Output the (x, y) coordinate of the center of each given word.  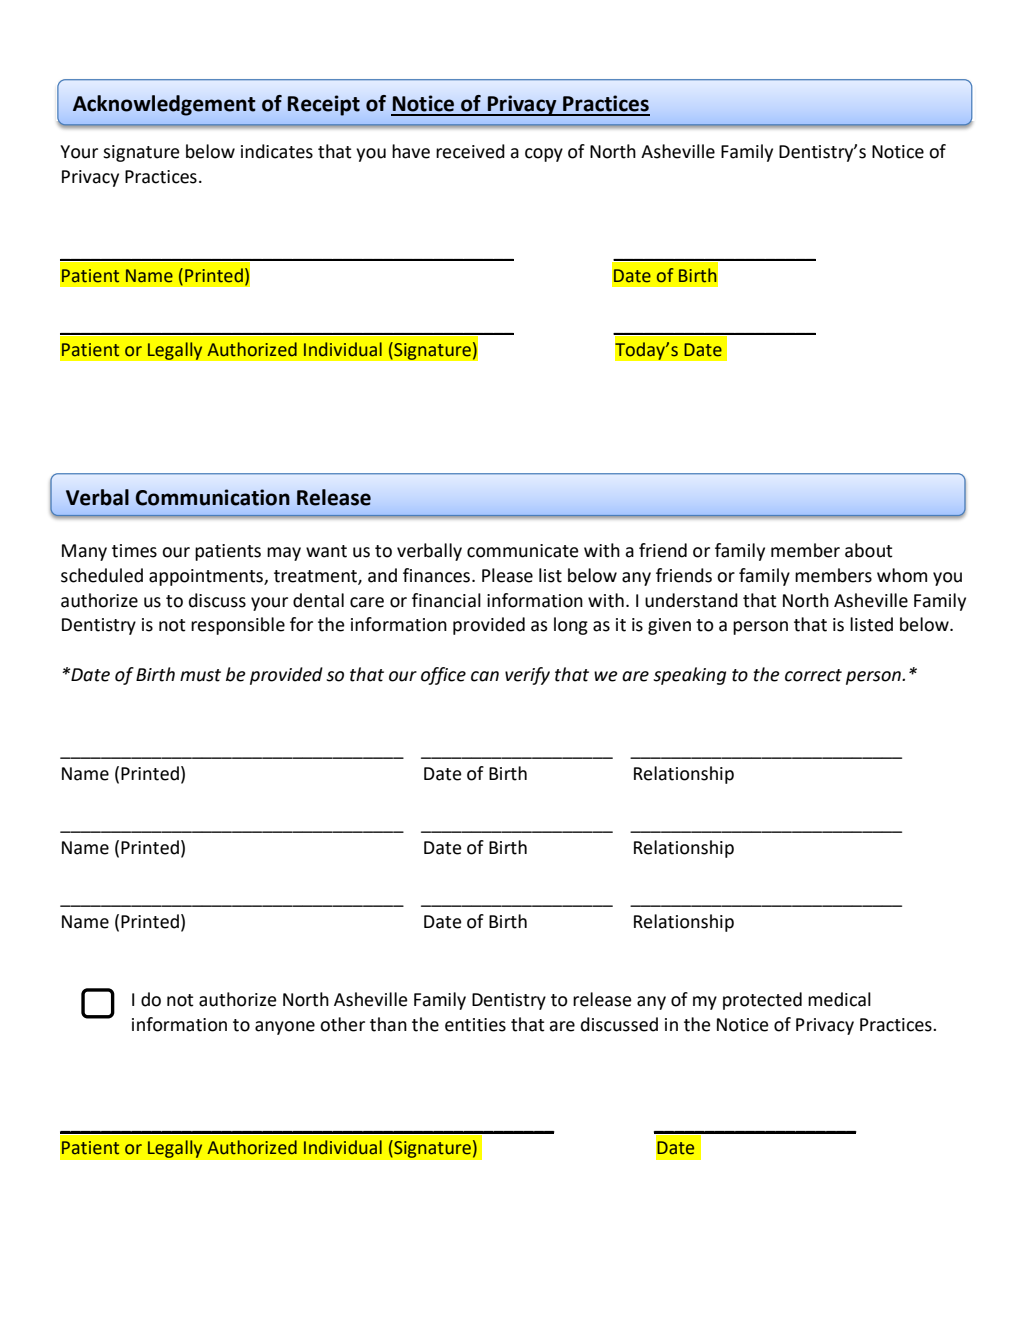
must (200, 675)
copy (544, 155)
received (470, 151)
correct (813, 675)
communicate (523, 551)
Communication (213, 497)
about (869, 550)
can (485, 676)
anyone (285, 1028)
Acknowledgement (164, 105)
